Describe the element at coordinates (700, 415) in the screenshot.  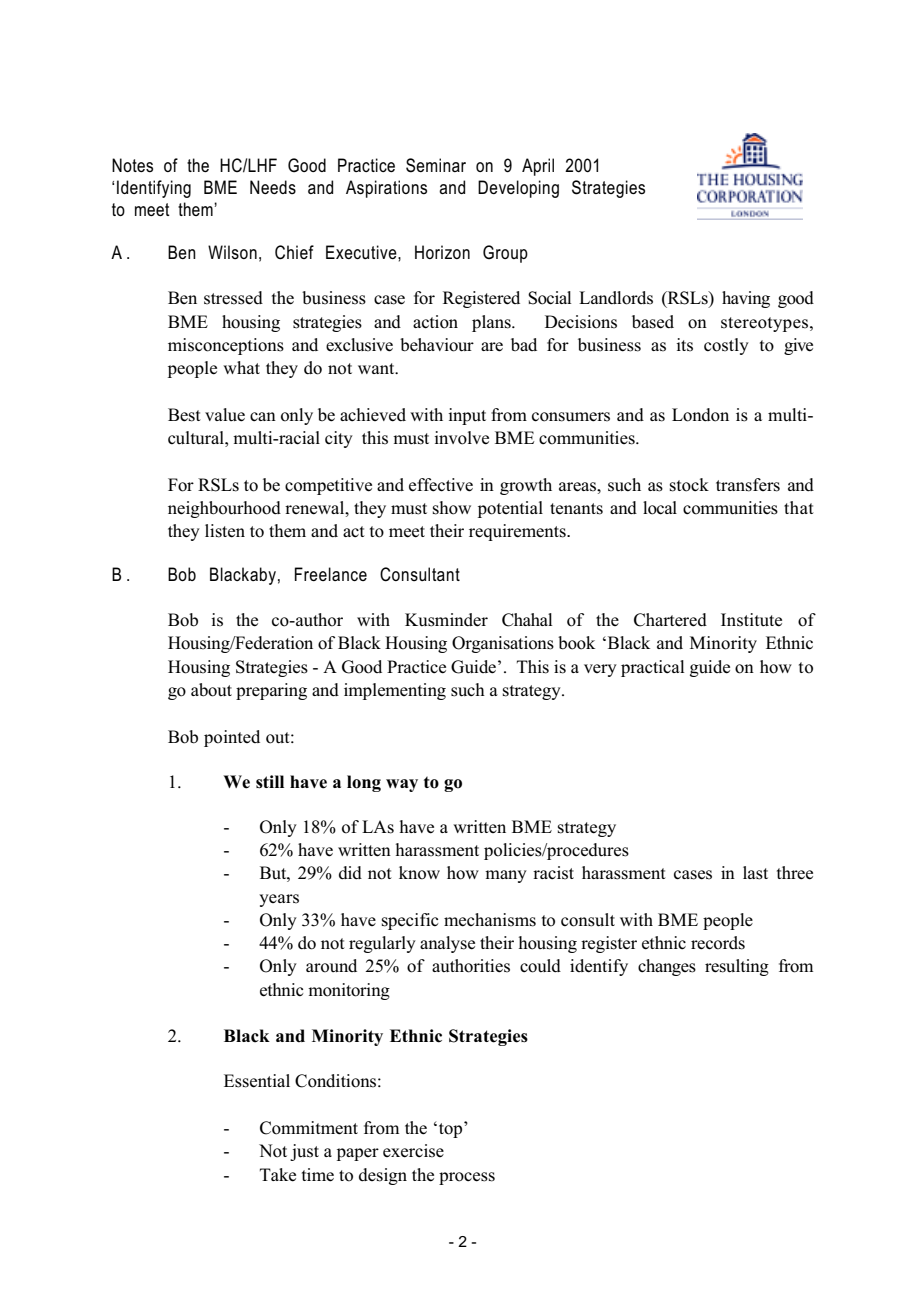
I see `London` at that location.
